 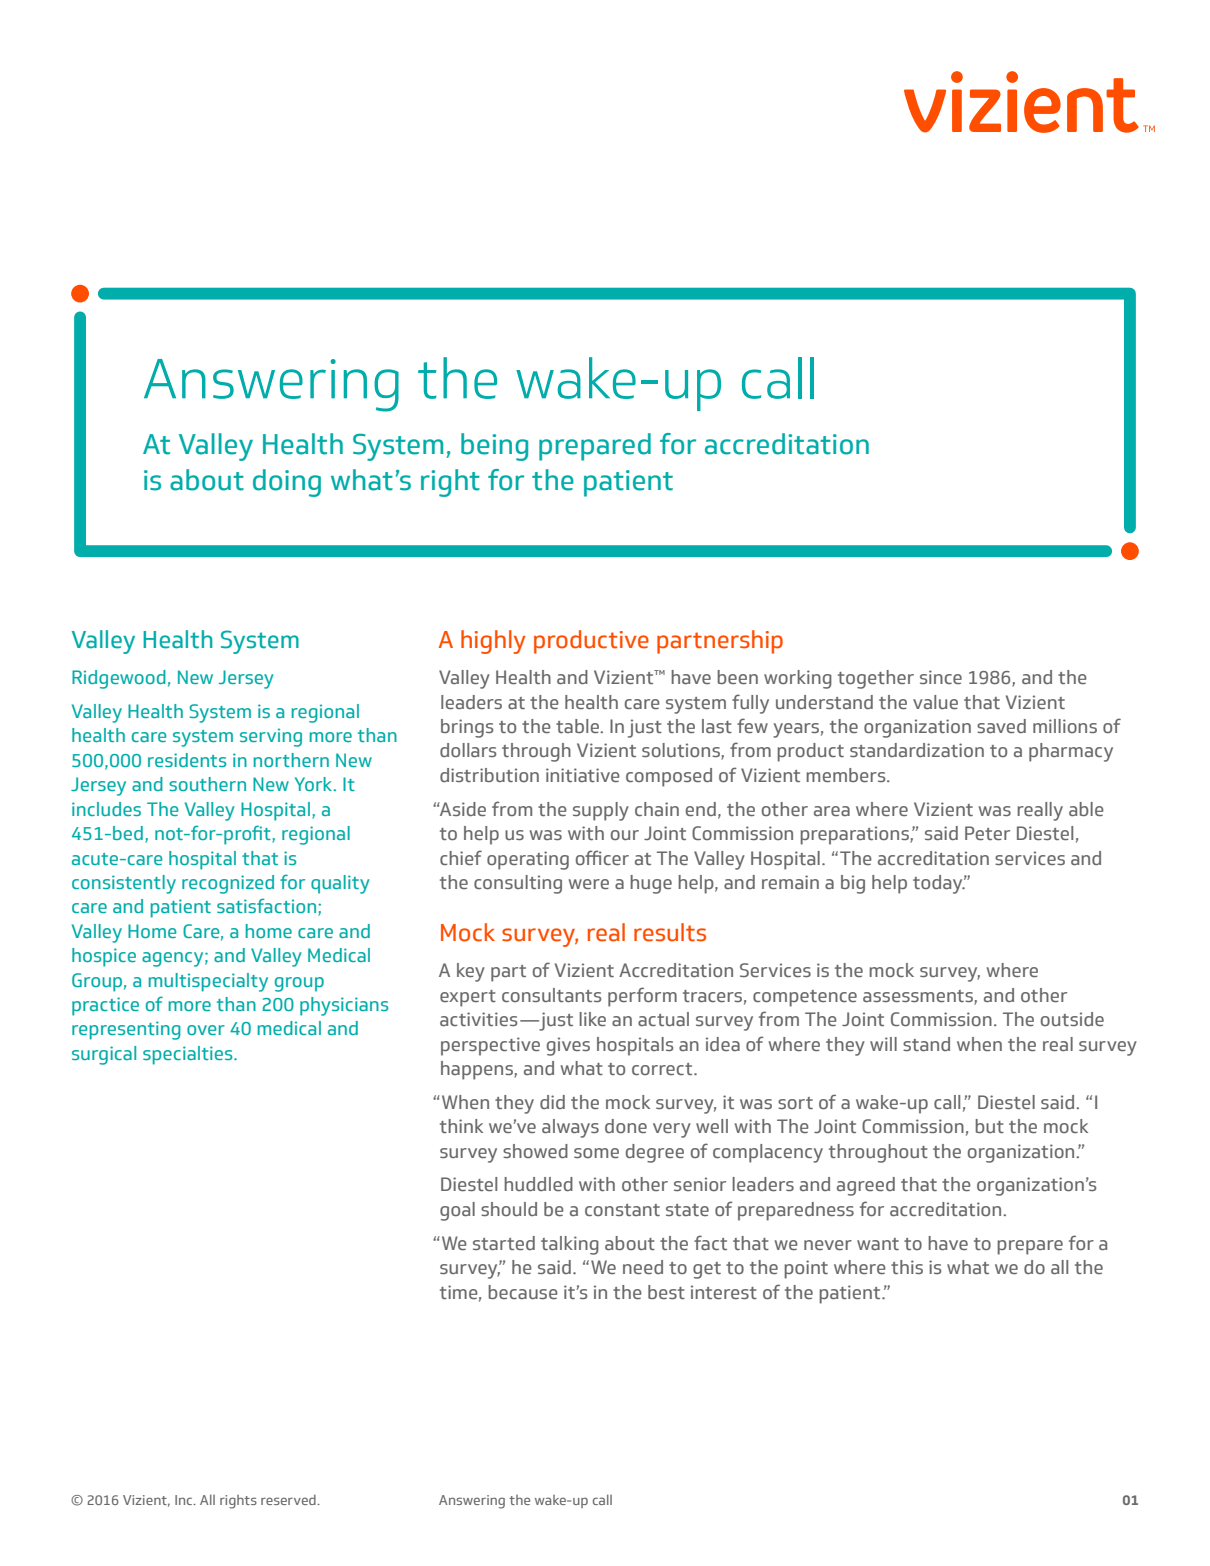 What do you see at coordinates (570, 1128) in the document?
I see `always` at bounding box center [570, 1128].
